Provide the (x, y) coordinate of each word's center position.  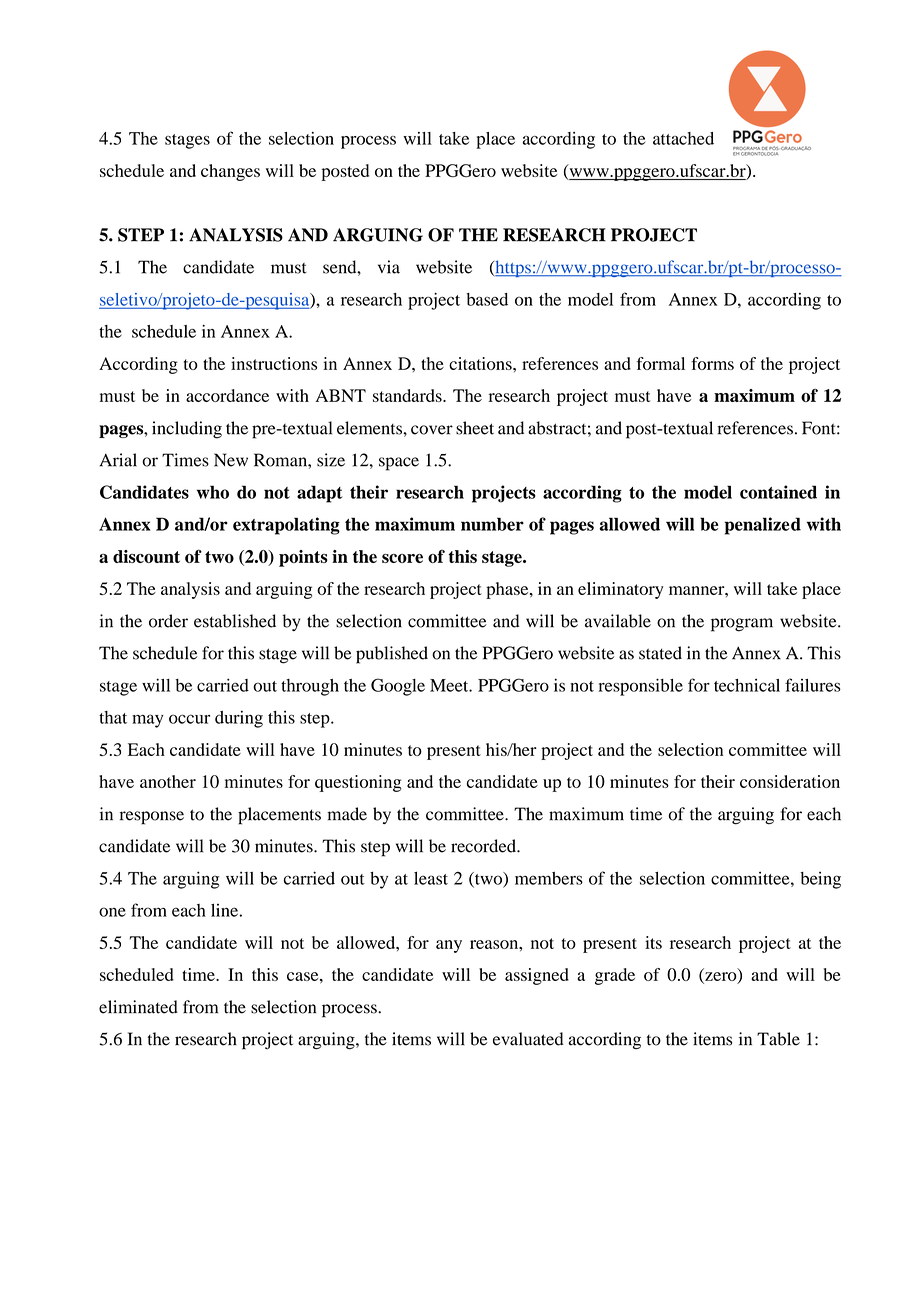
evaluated (528, 1039)
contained (778, 492)
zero (721, 977)
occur (189, 719)
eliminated (138, 1007)
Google (398, 687)
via (389, 267)
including (187, 430)
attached (683, 138)
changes (230, 172)
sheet (475, 428)
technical (747, 685)
